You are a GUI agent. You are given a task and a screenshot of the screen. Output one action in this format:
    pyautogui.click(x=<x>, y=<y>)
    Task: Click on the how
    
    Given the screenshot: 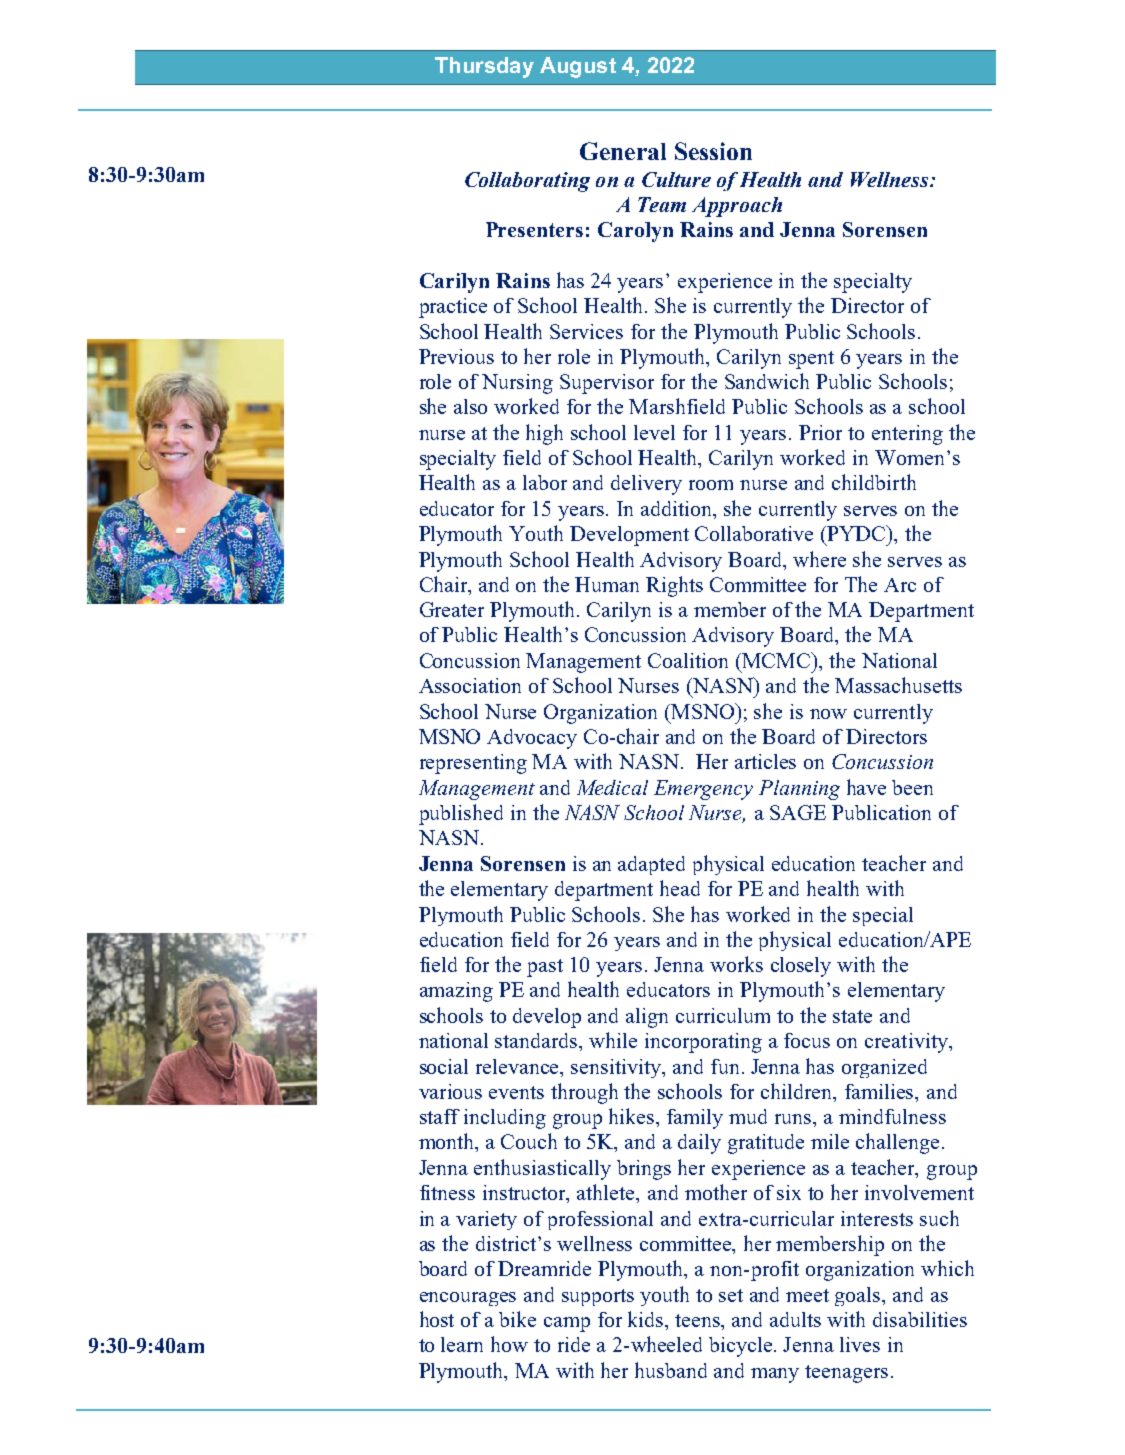 What is the action you would take?
    pyautogui.click(x=509, y=1344)
